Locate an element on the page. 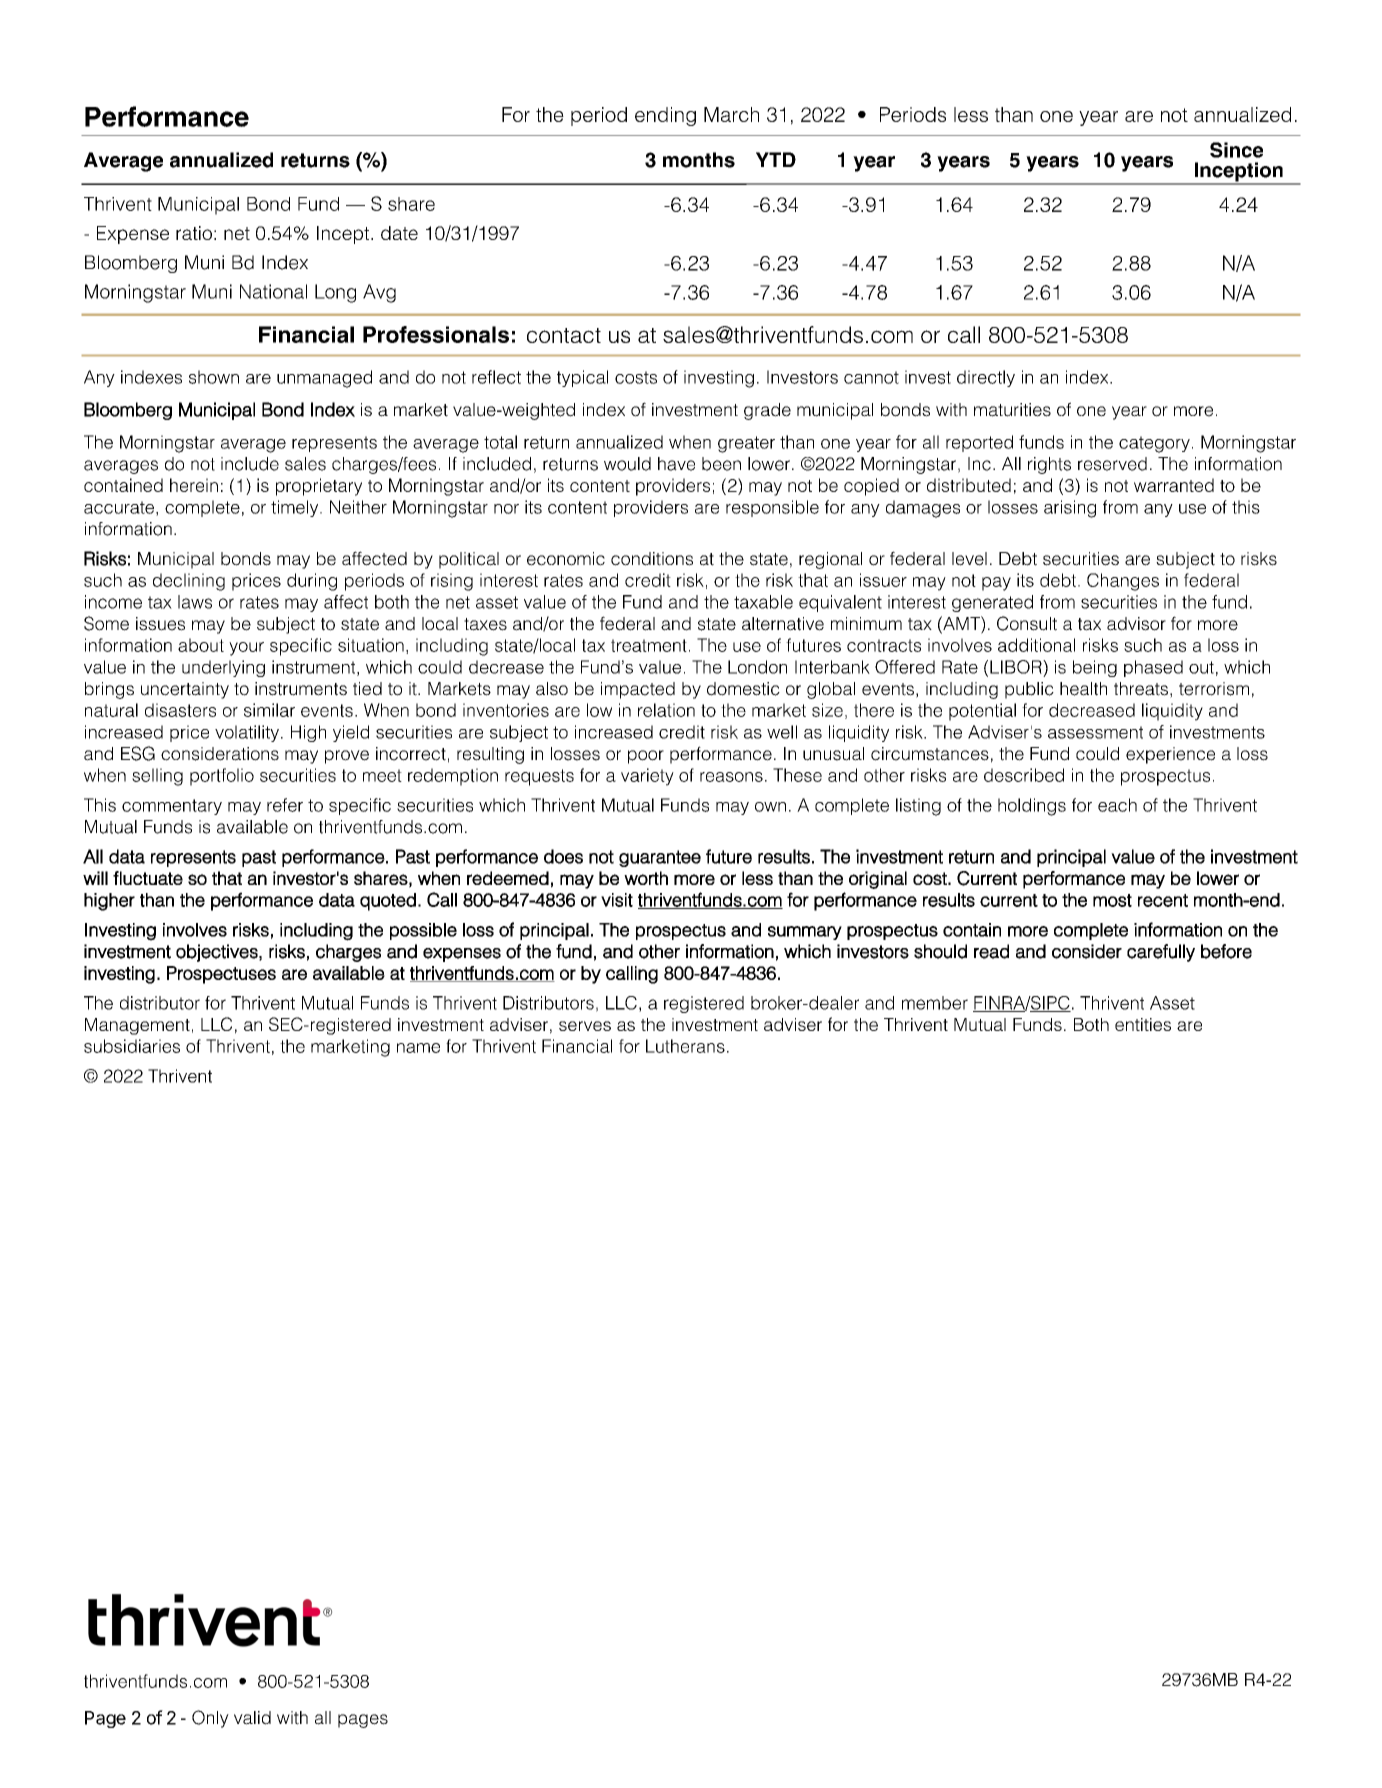 The image size is (1382, 1788). fluctuate is located at coordinates (148, 878).
